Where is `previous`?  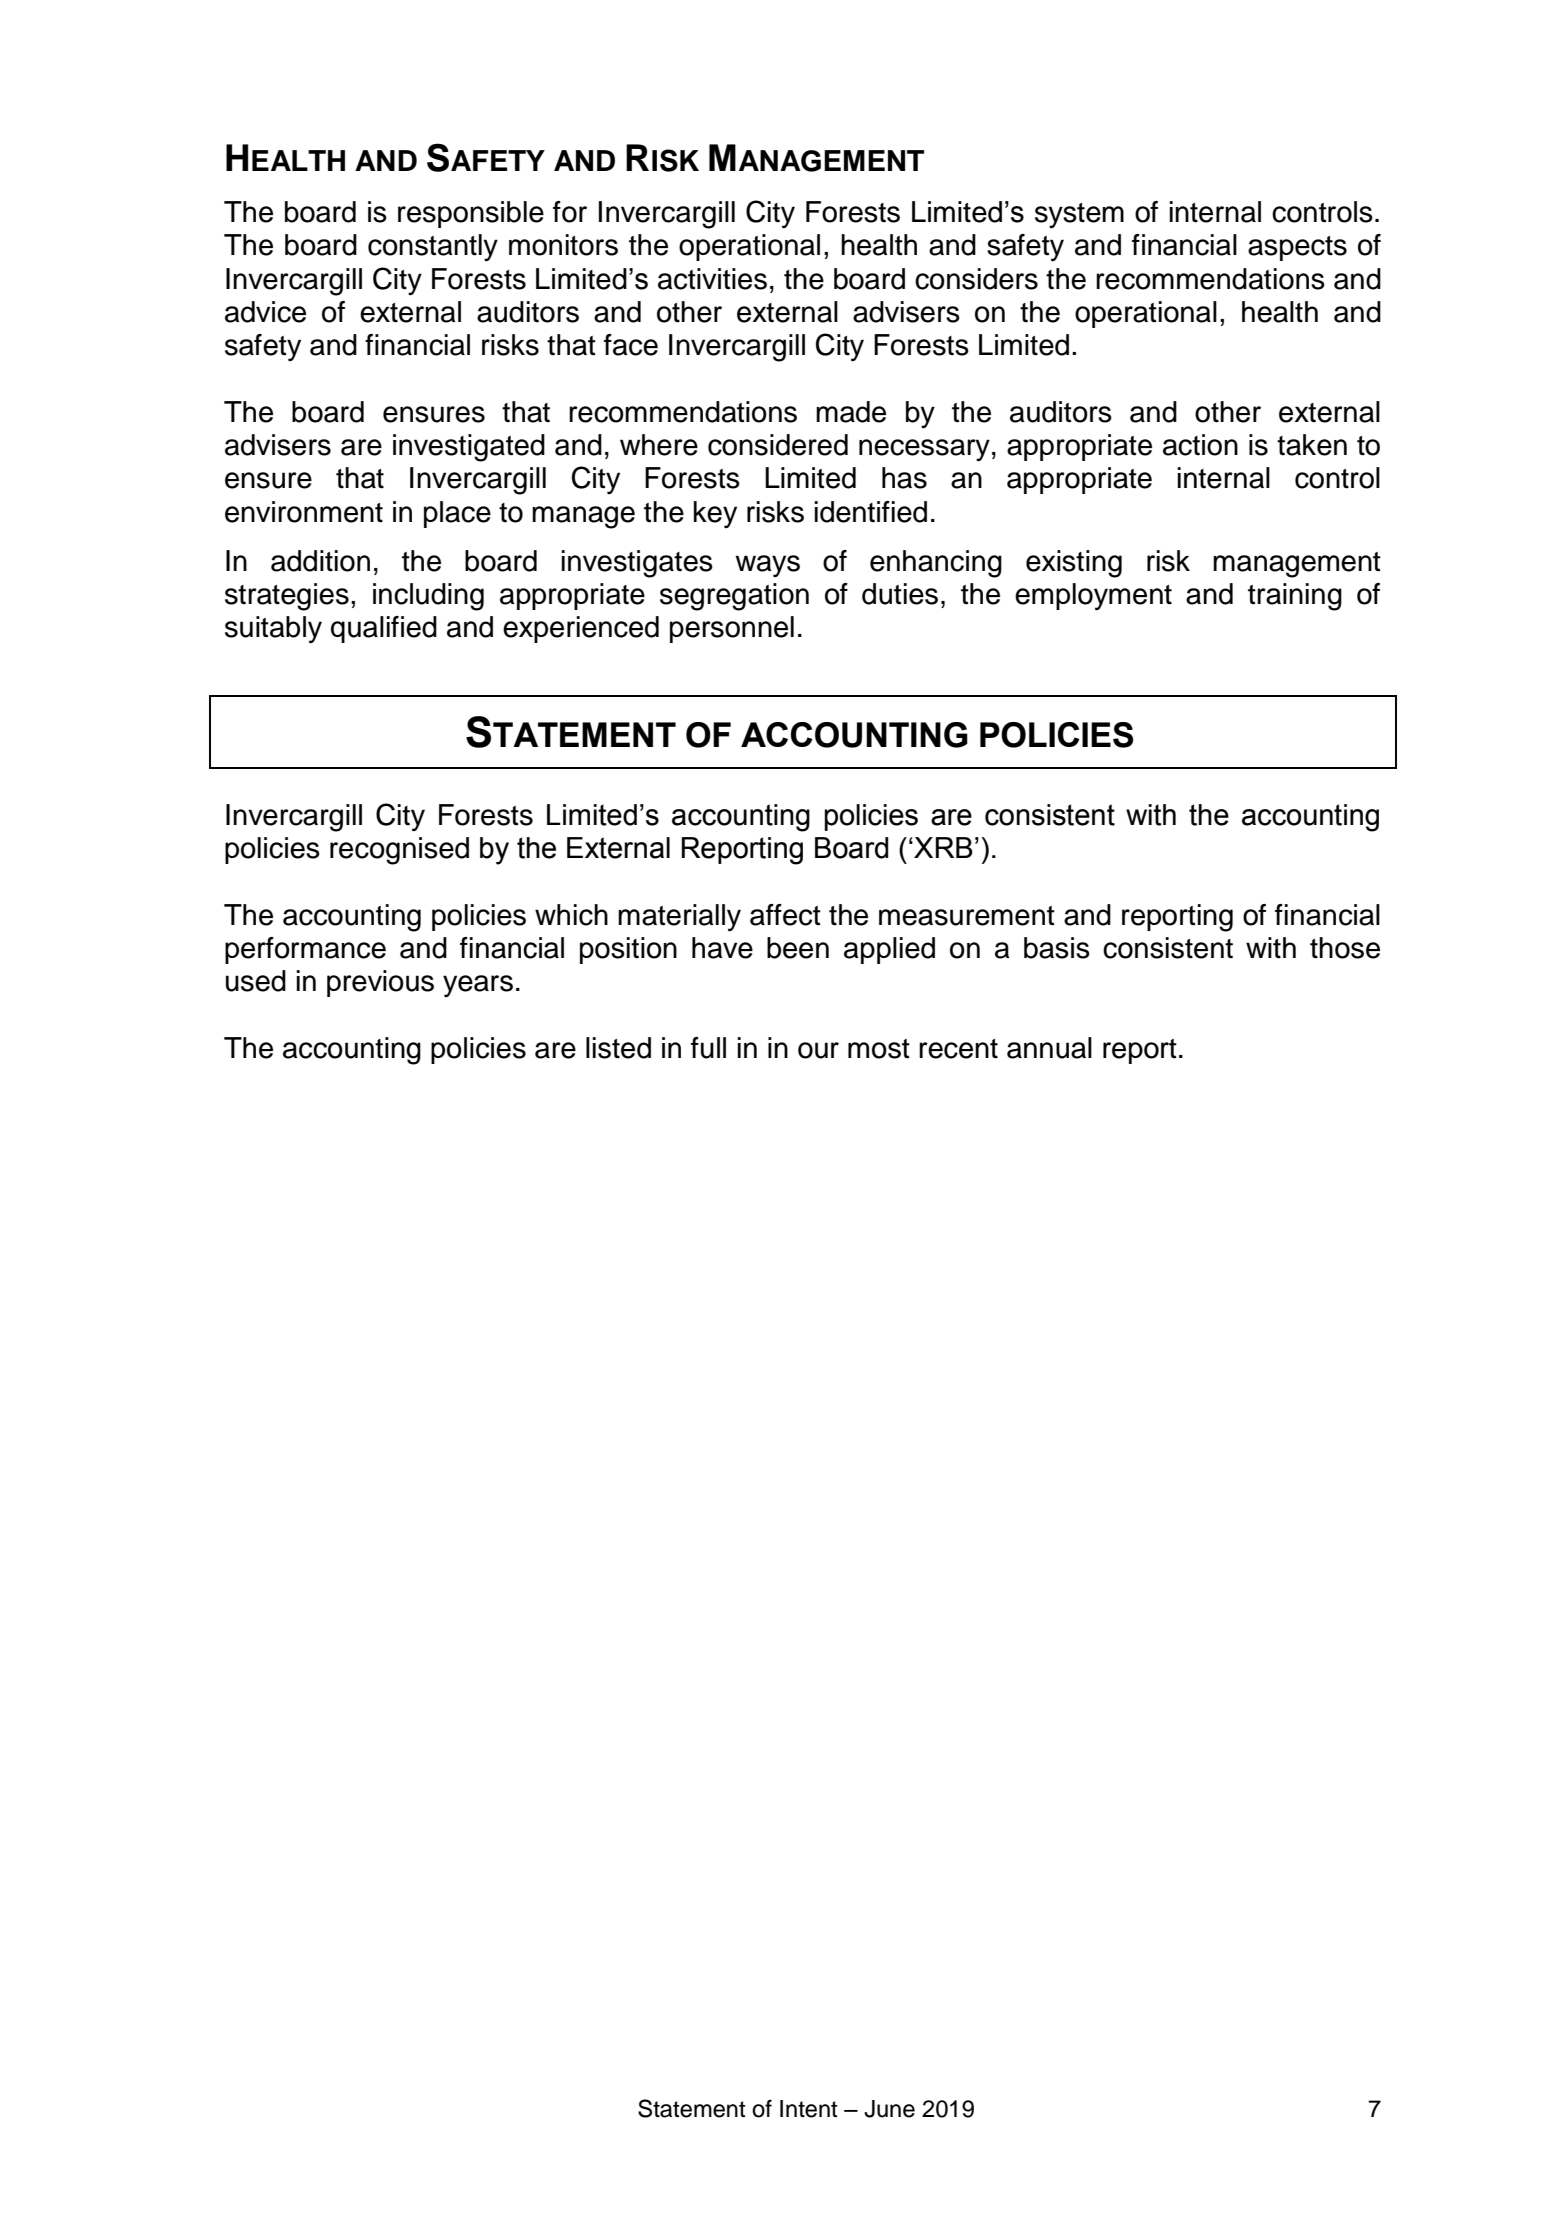
previous is located at coordinates (380, 983).
